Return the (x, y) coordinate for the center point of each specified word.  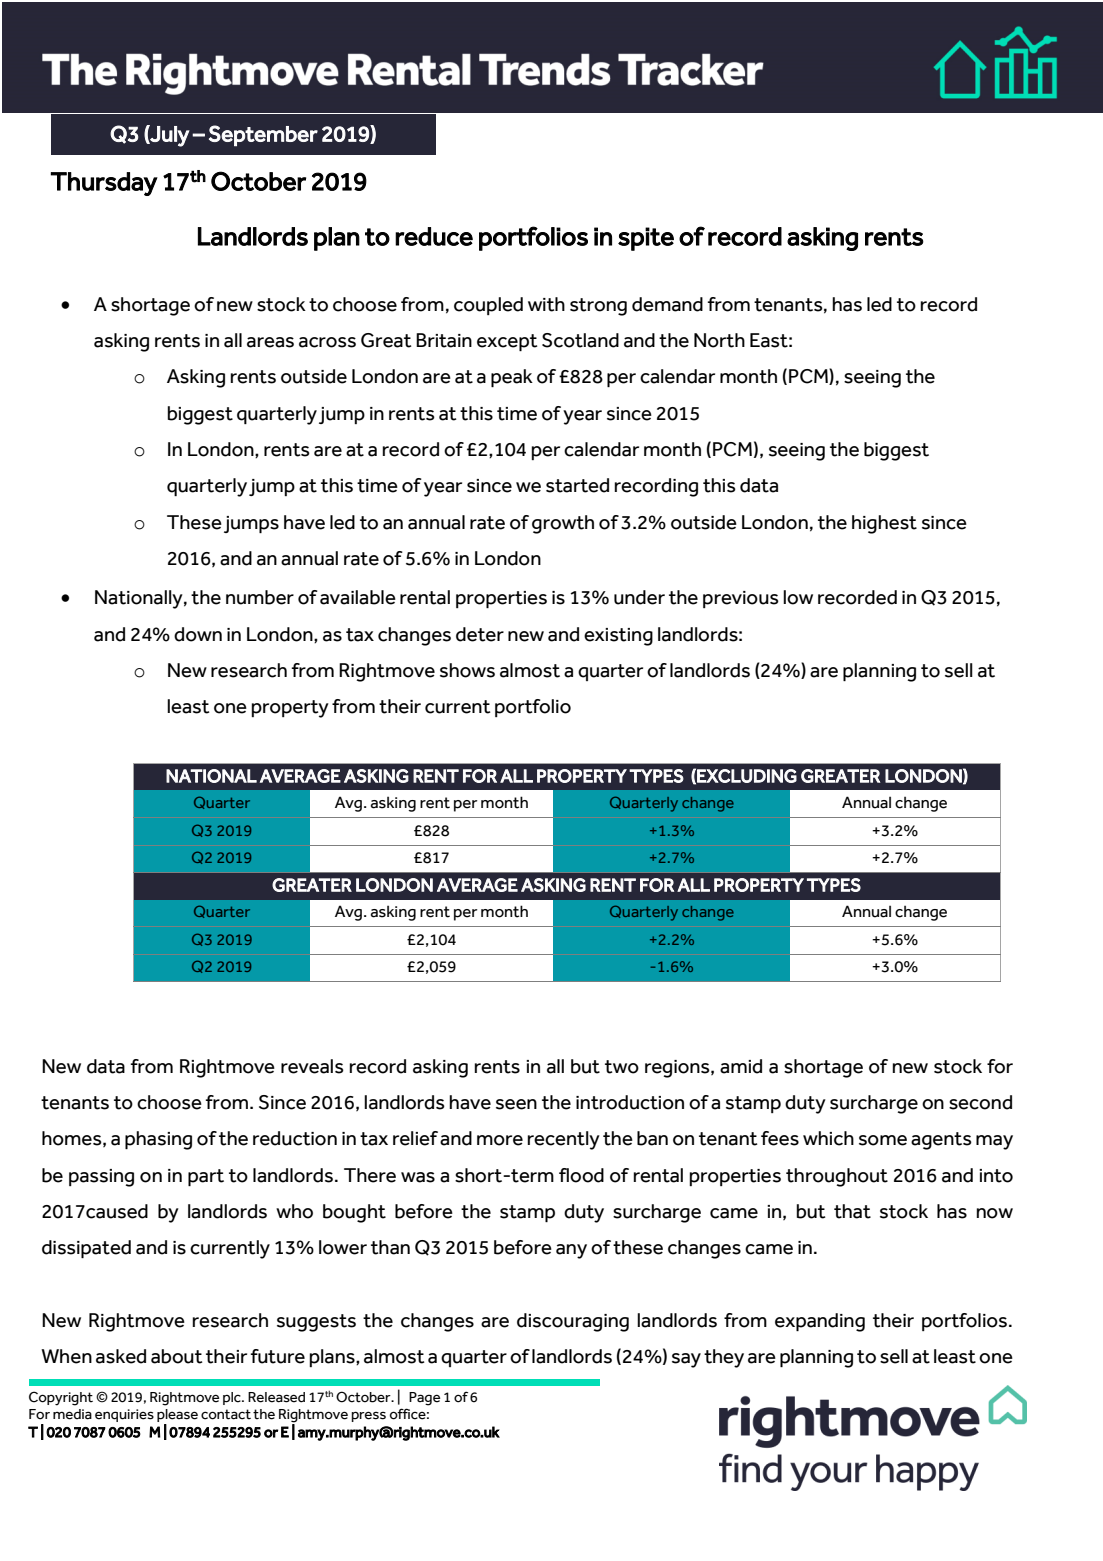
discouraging (573, 1322)
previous (741, 599)
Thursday (104, 184)
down (198, 634)
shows (467, 670)
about (177, 1356)
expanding (820, 1322)
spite (646, 239)
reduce (434, 236)
